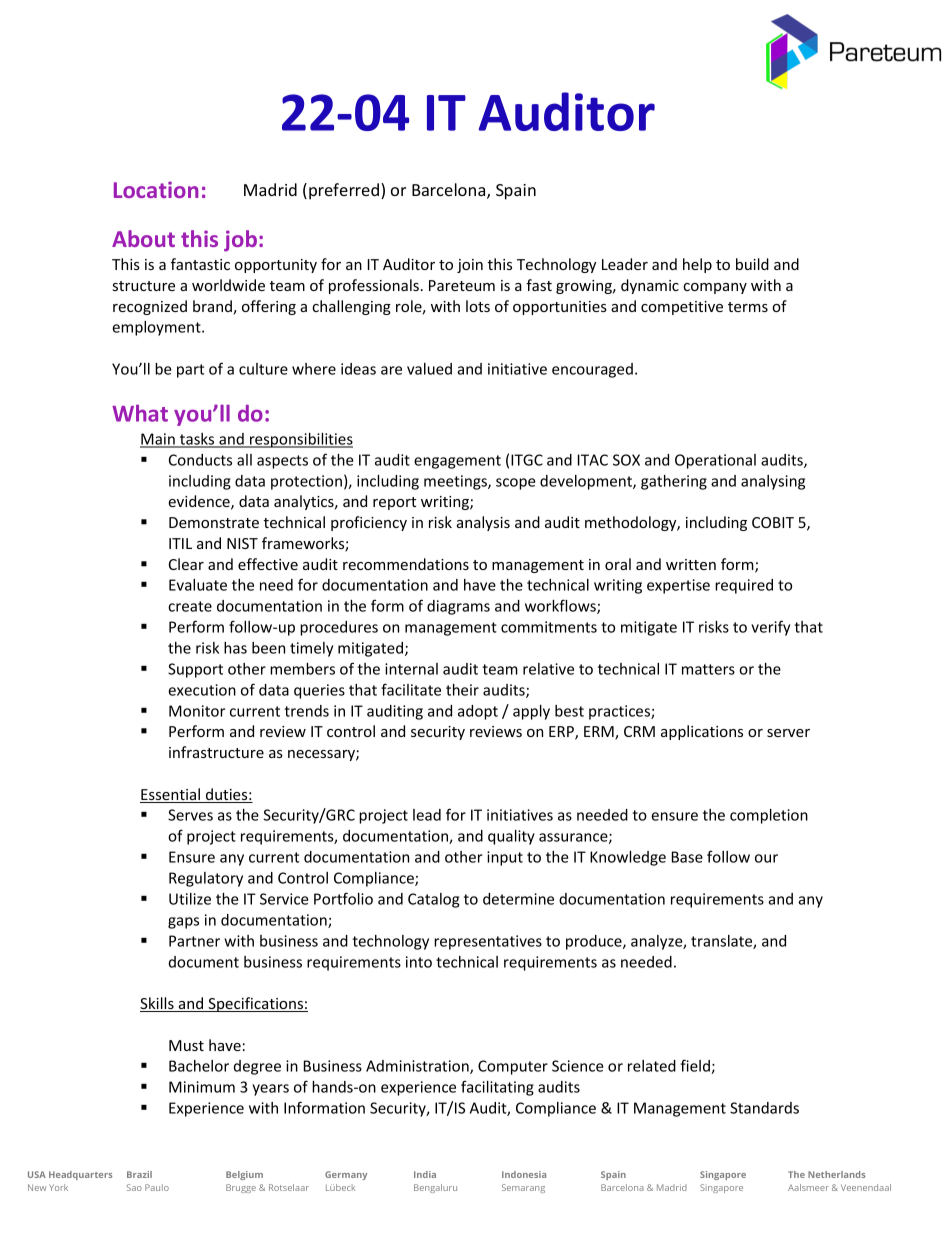  What do you see at coordinates (190, 815) in the image?
I see `Serves` at bounding box center [190, 815].
